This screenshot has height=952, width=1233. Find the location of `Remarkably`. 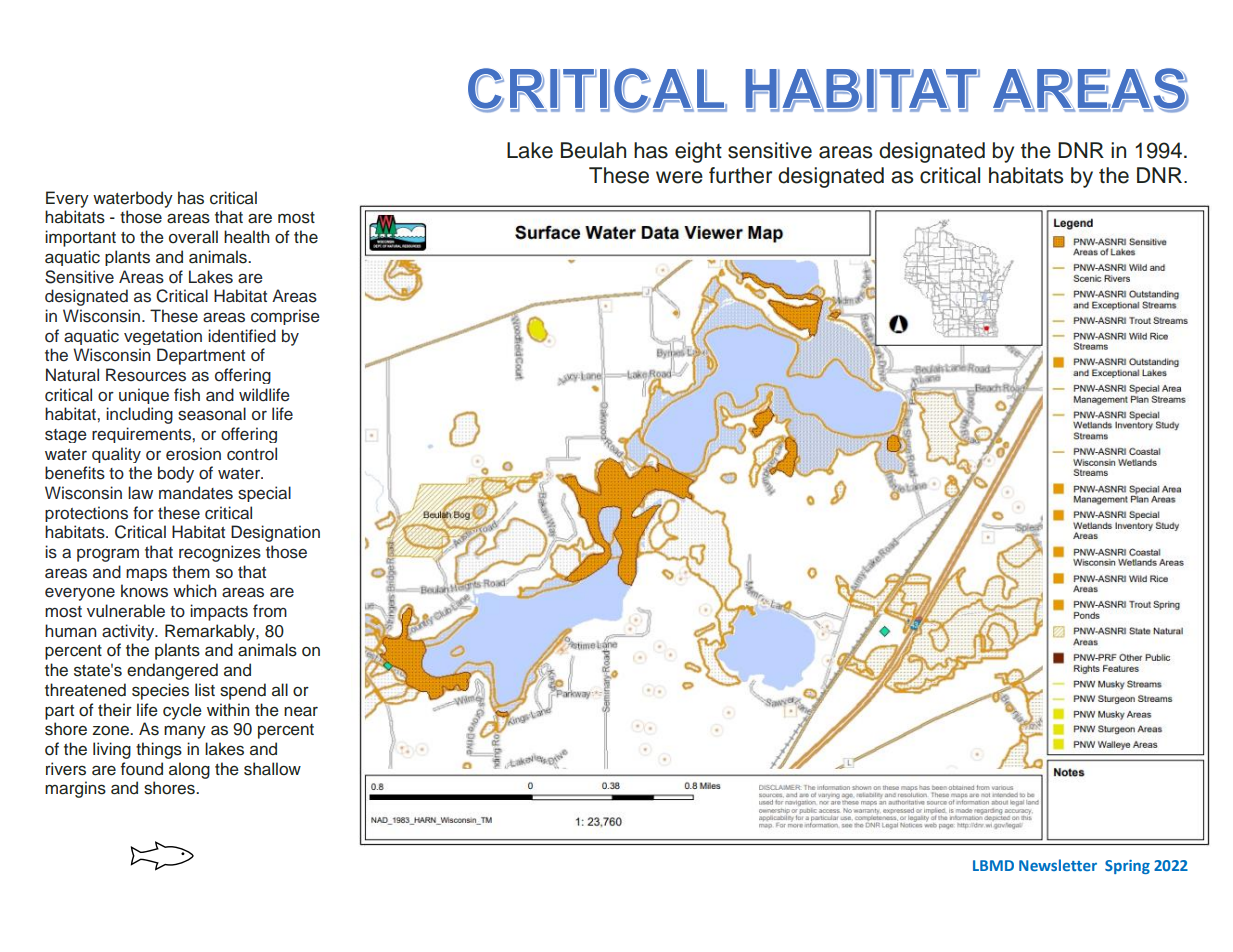

Remarkably is located at coordinates (211, 632).
